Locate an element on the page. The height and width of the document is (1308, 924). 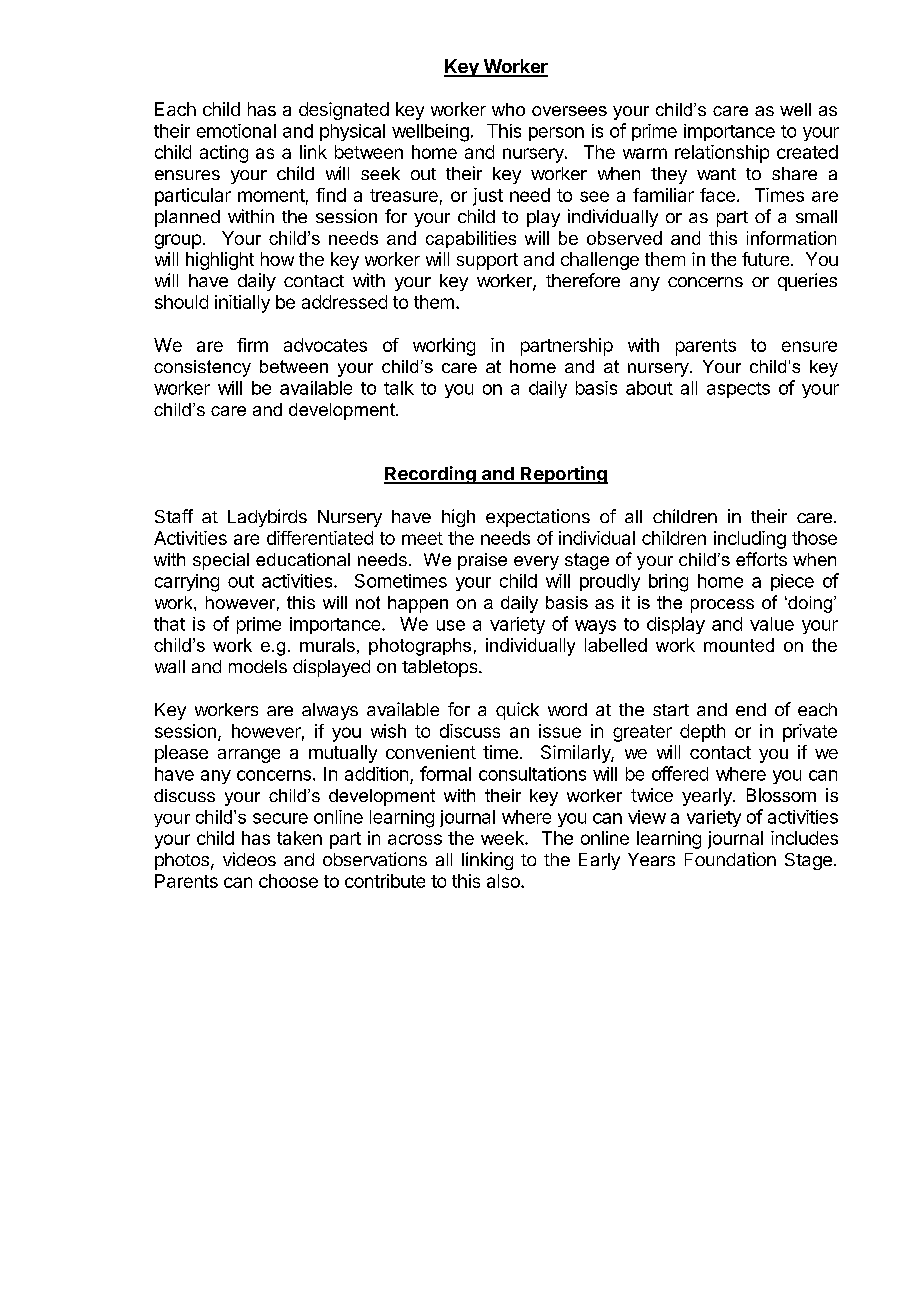
who is located at coordinates (508, 109).
